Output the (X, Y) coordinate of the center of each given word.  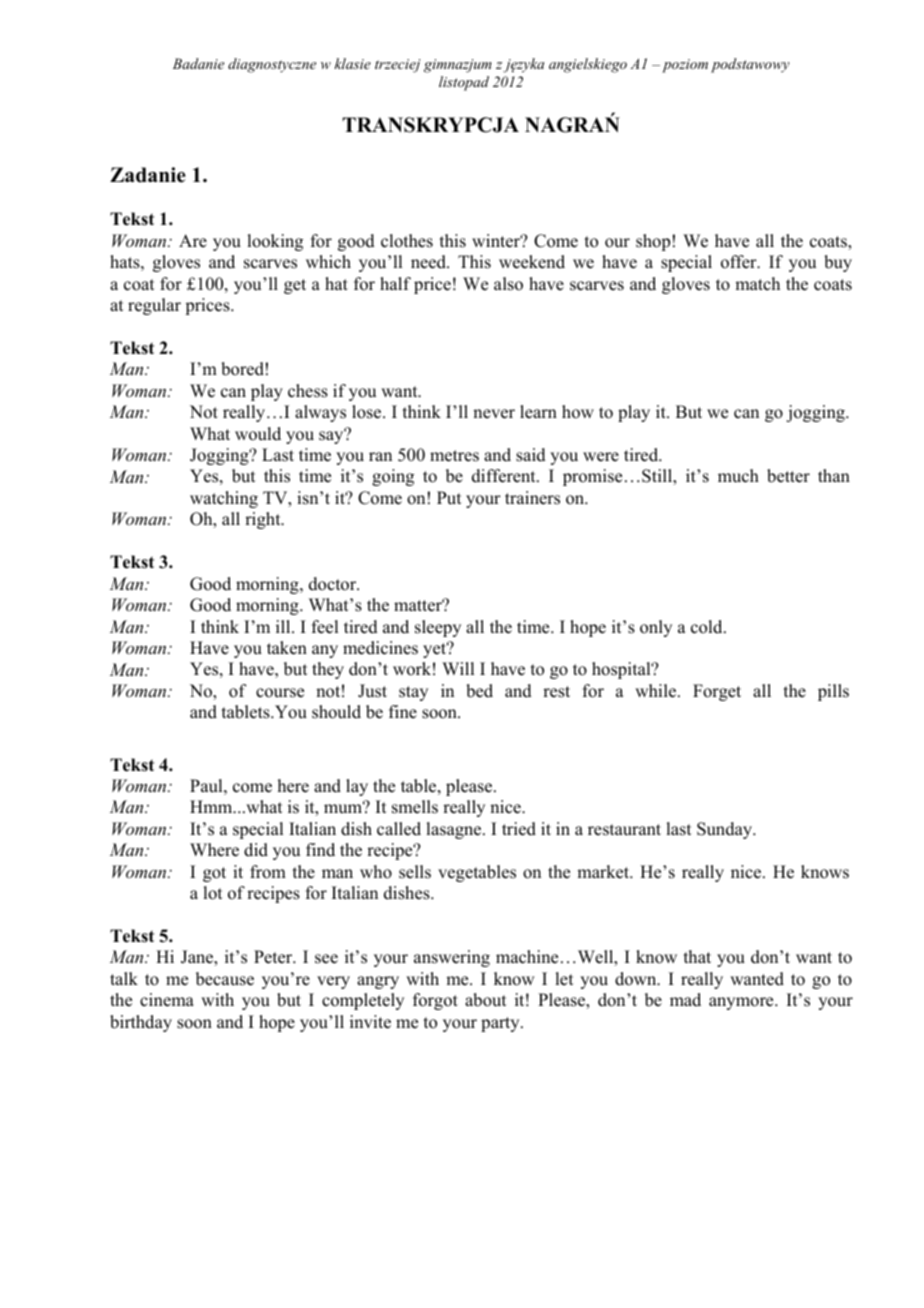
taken (287, 648)
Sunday (726, 830)
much (738, 476)
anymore (742, 1003)
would (258, 434)
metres (454, 456)
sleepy (438, 628)
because (225, 979)
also (508, 284)
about (485, 1000)
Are (193, 241)
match (757, 284)
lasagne (455, 830)
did (256, 850)
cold (708, 627)
